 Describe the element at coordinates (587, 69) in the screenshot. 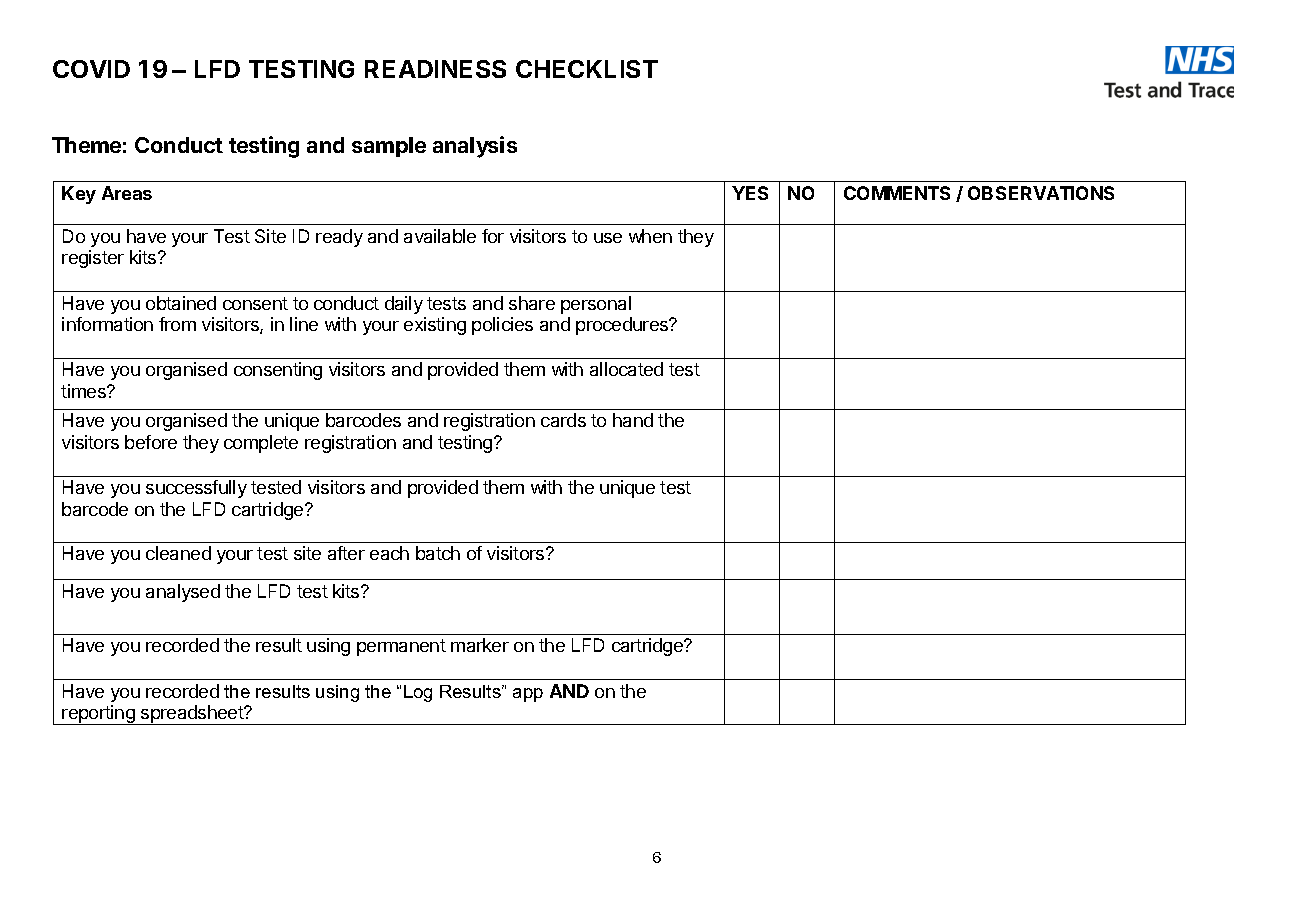

I see `CHECKLIST` at that location.
